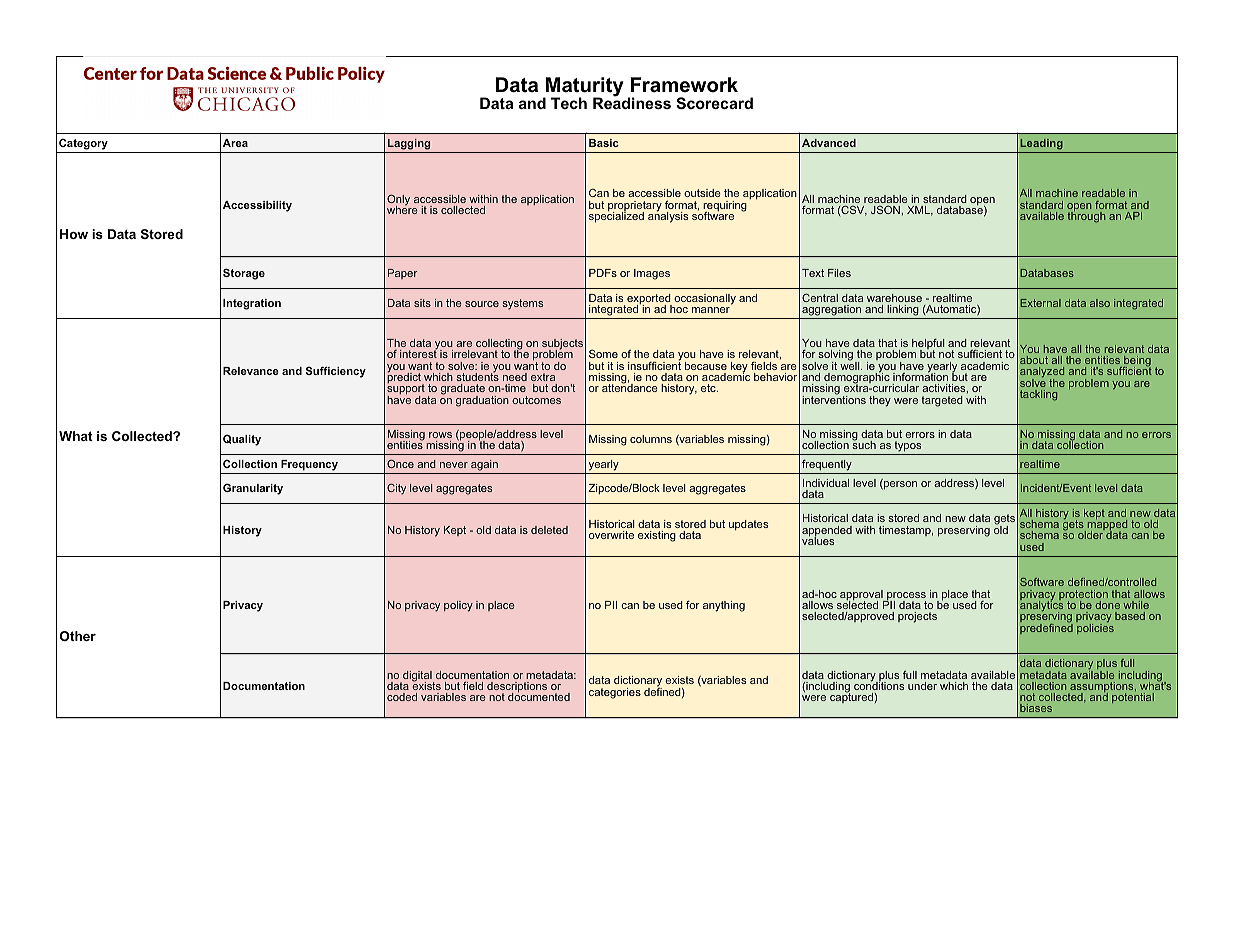  Describe the element at coordinates (651, 439) in the screenshot. I see `columns` at that location.
